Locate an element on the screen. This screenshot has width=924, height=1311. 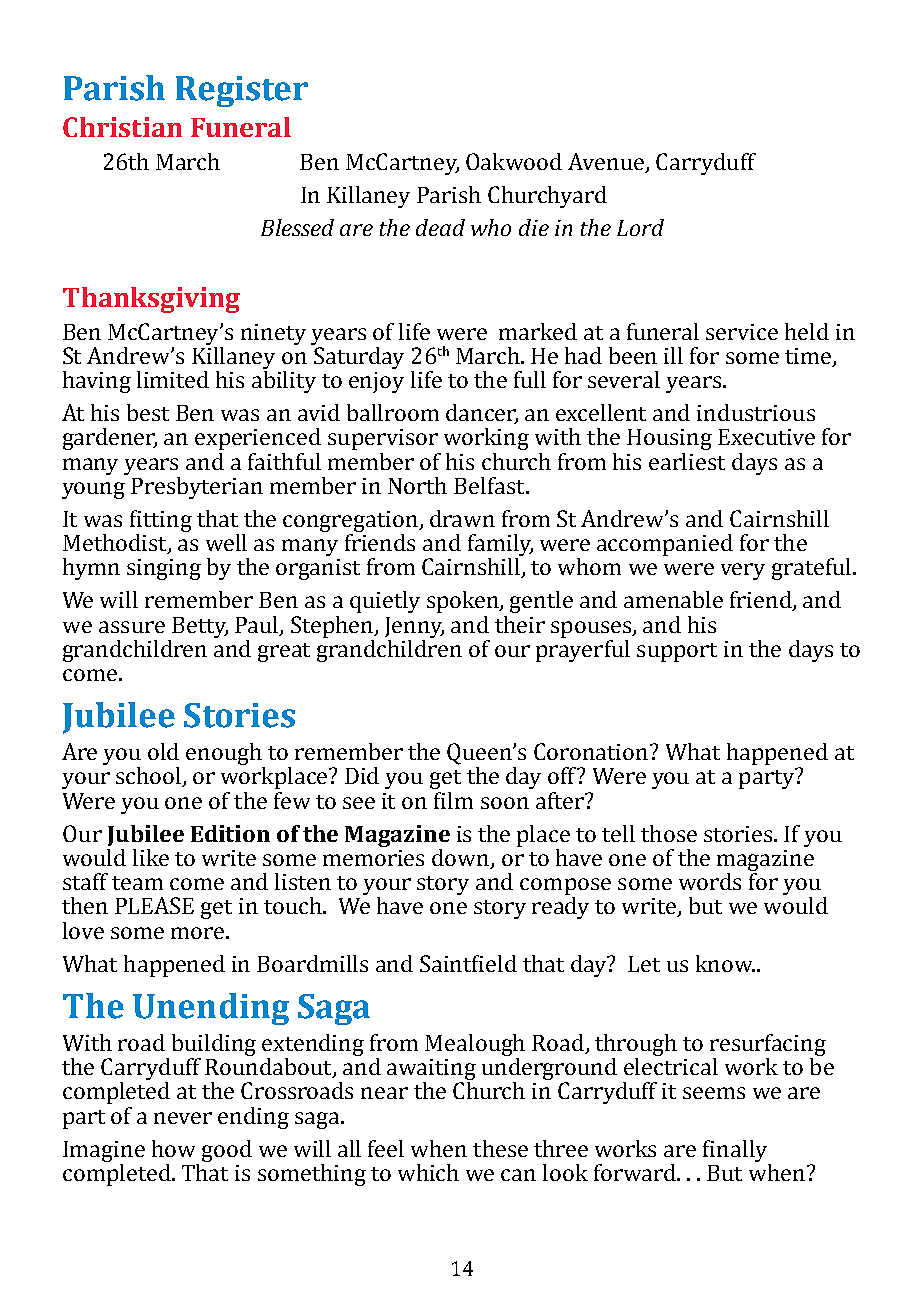
Jenny is located at coordinates (414, 627).
